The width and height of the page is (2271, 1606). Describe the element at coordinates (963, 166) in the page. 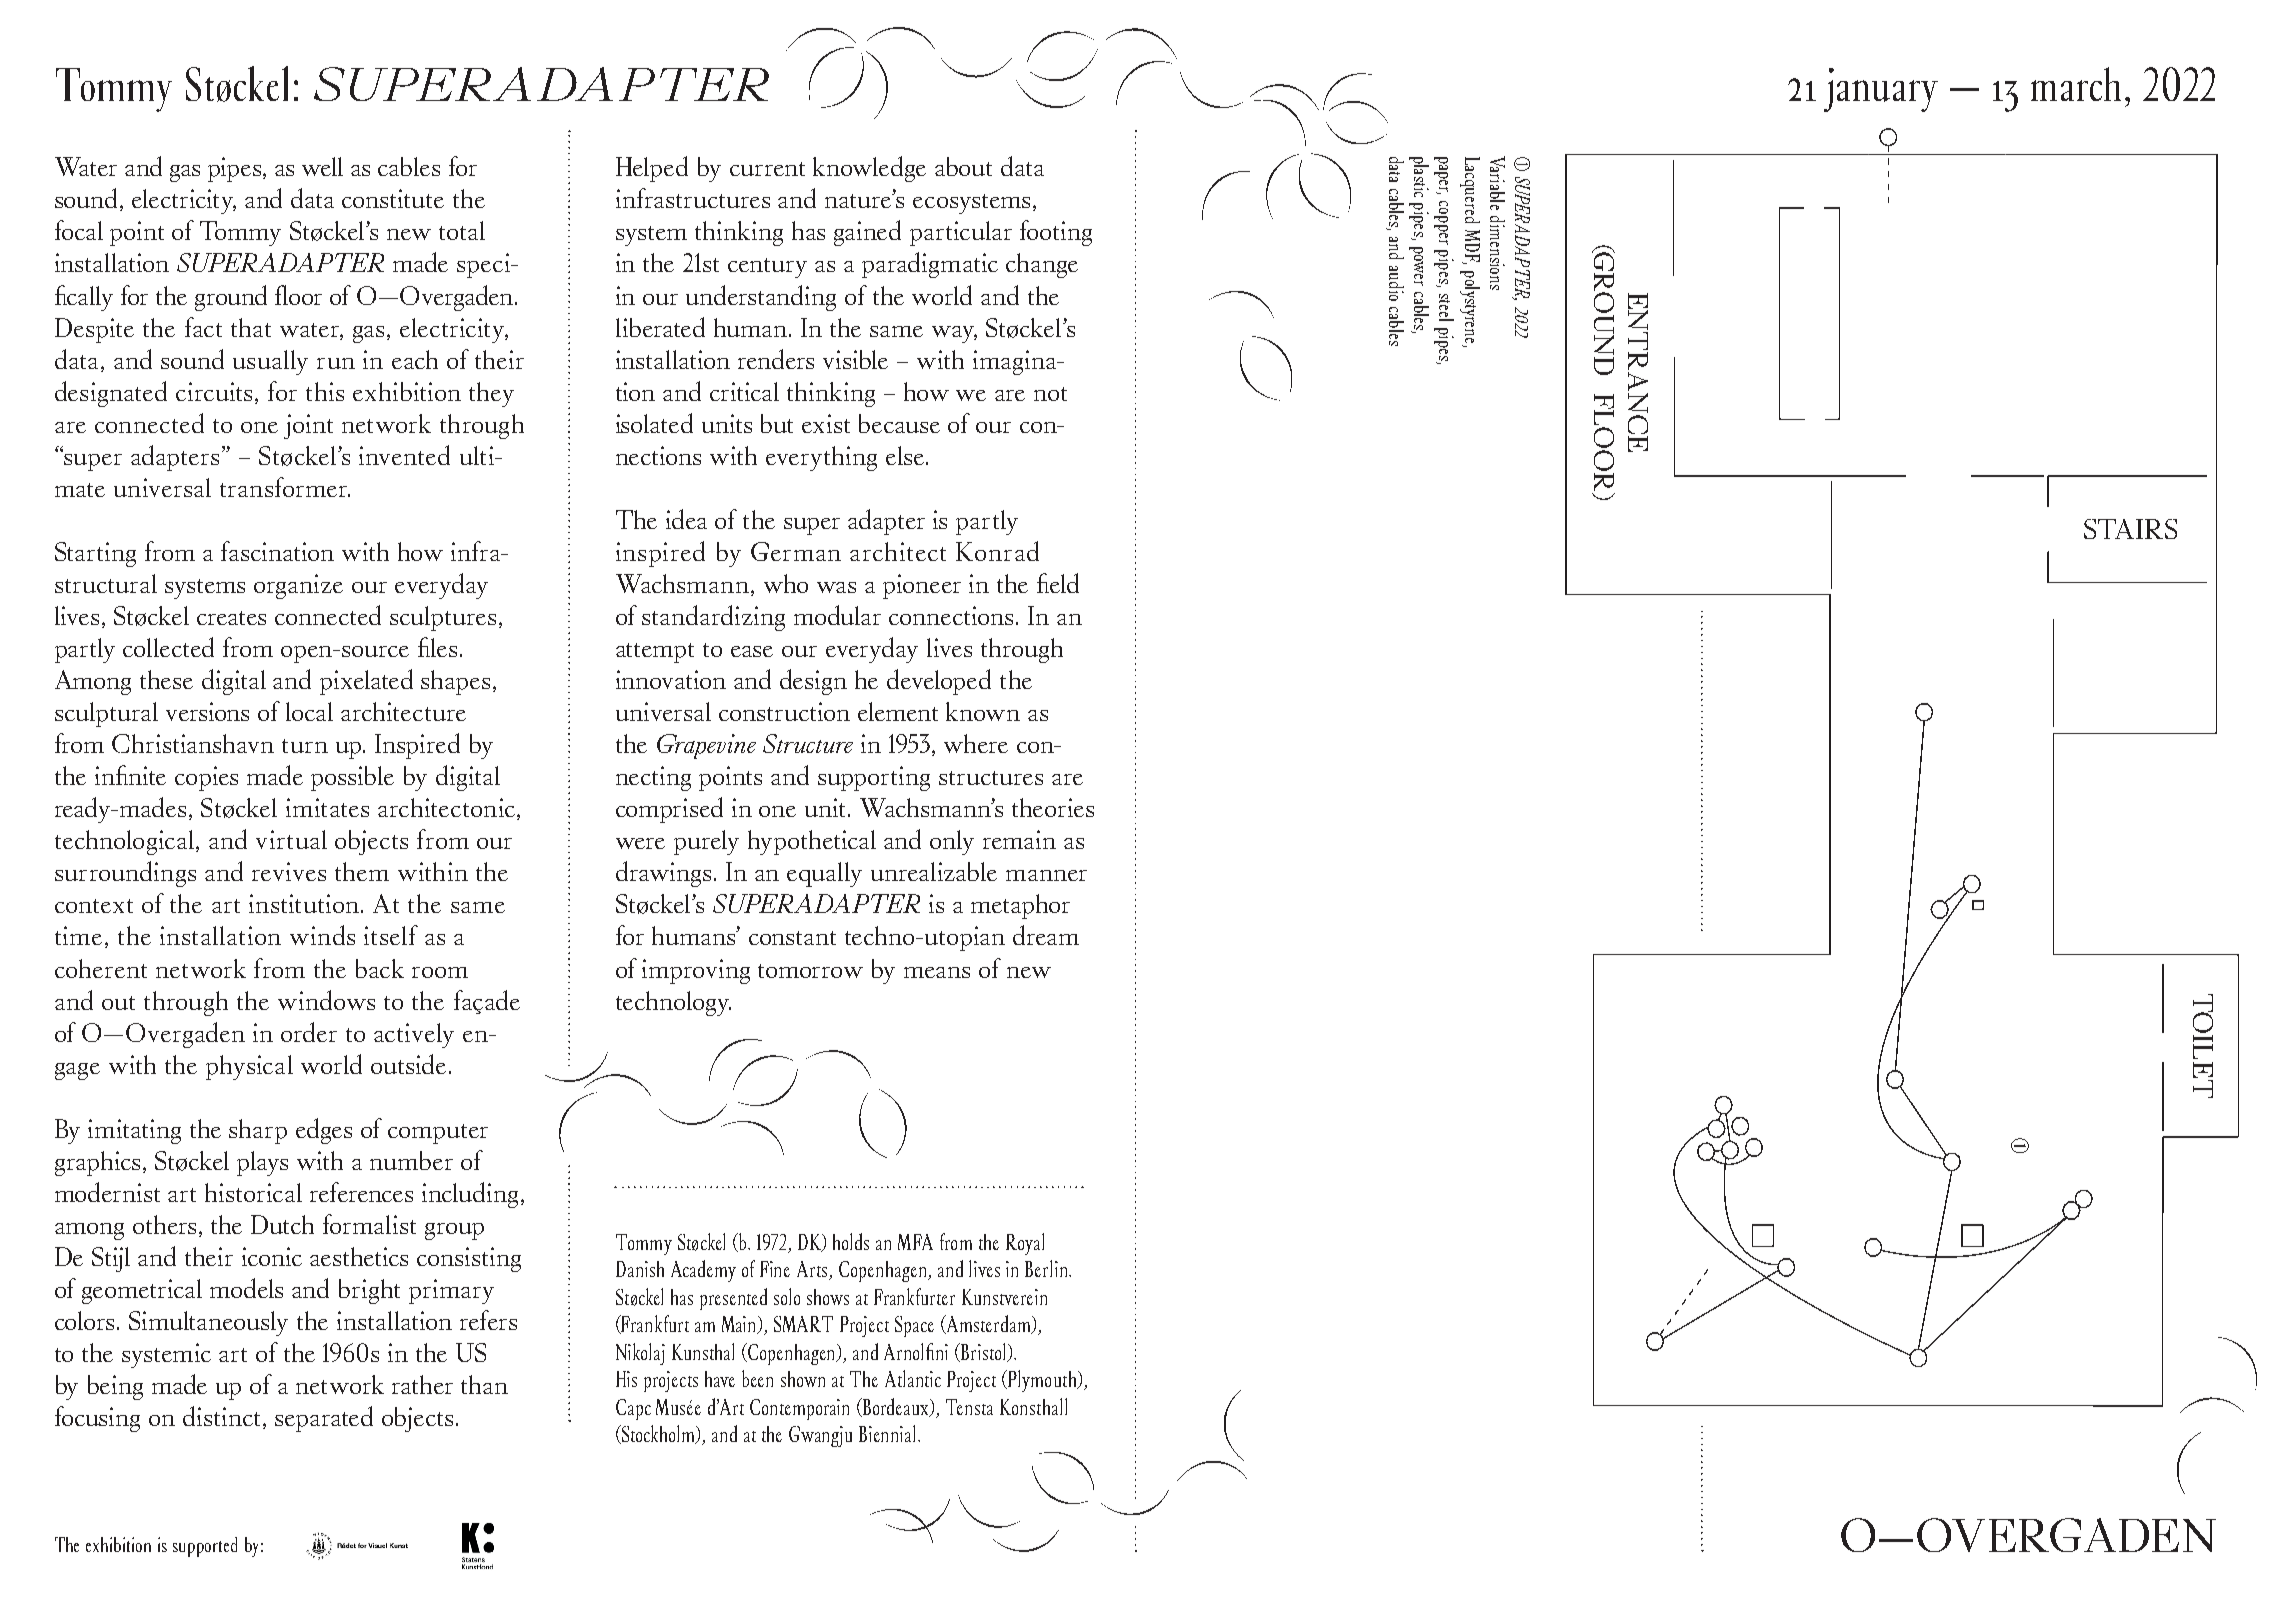

I see `about` at that location.
